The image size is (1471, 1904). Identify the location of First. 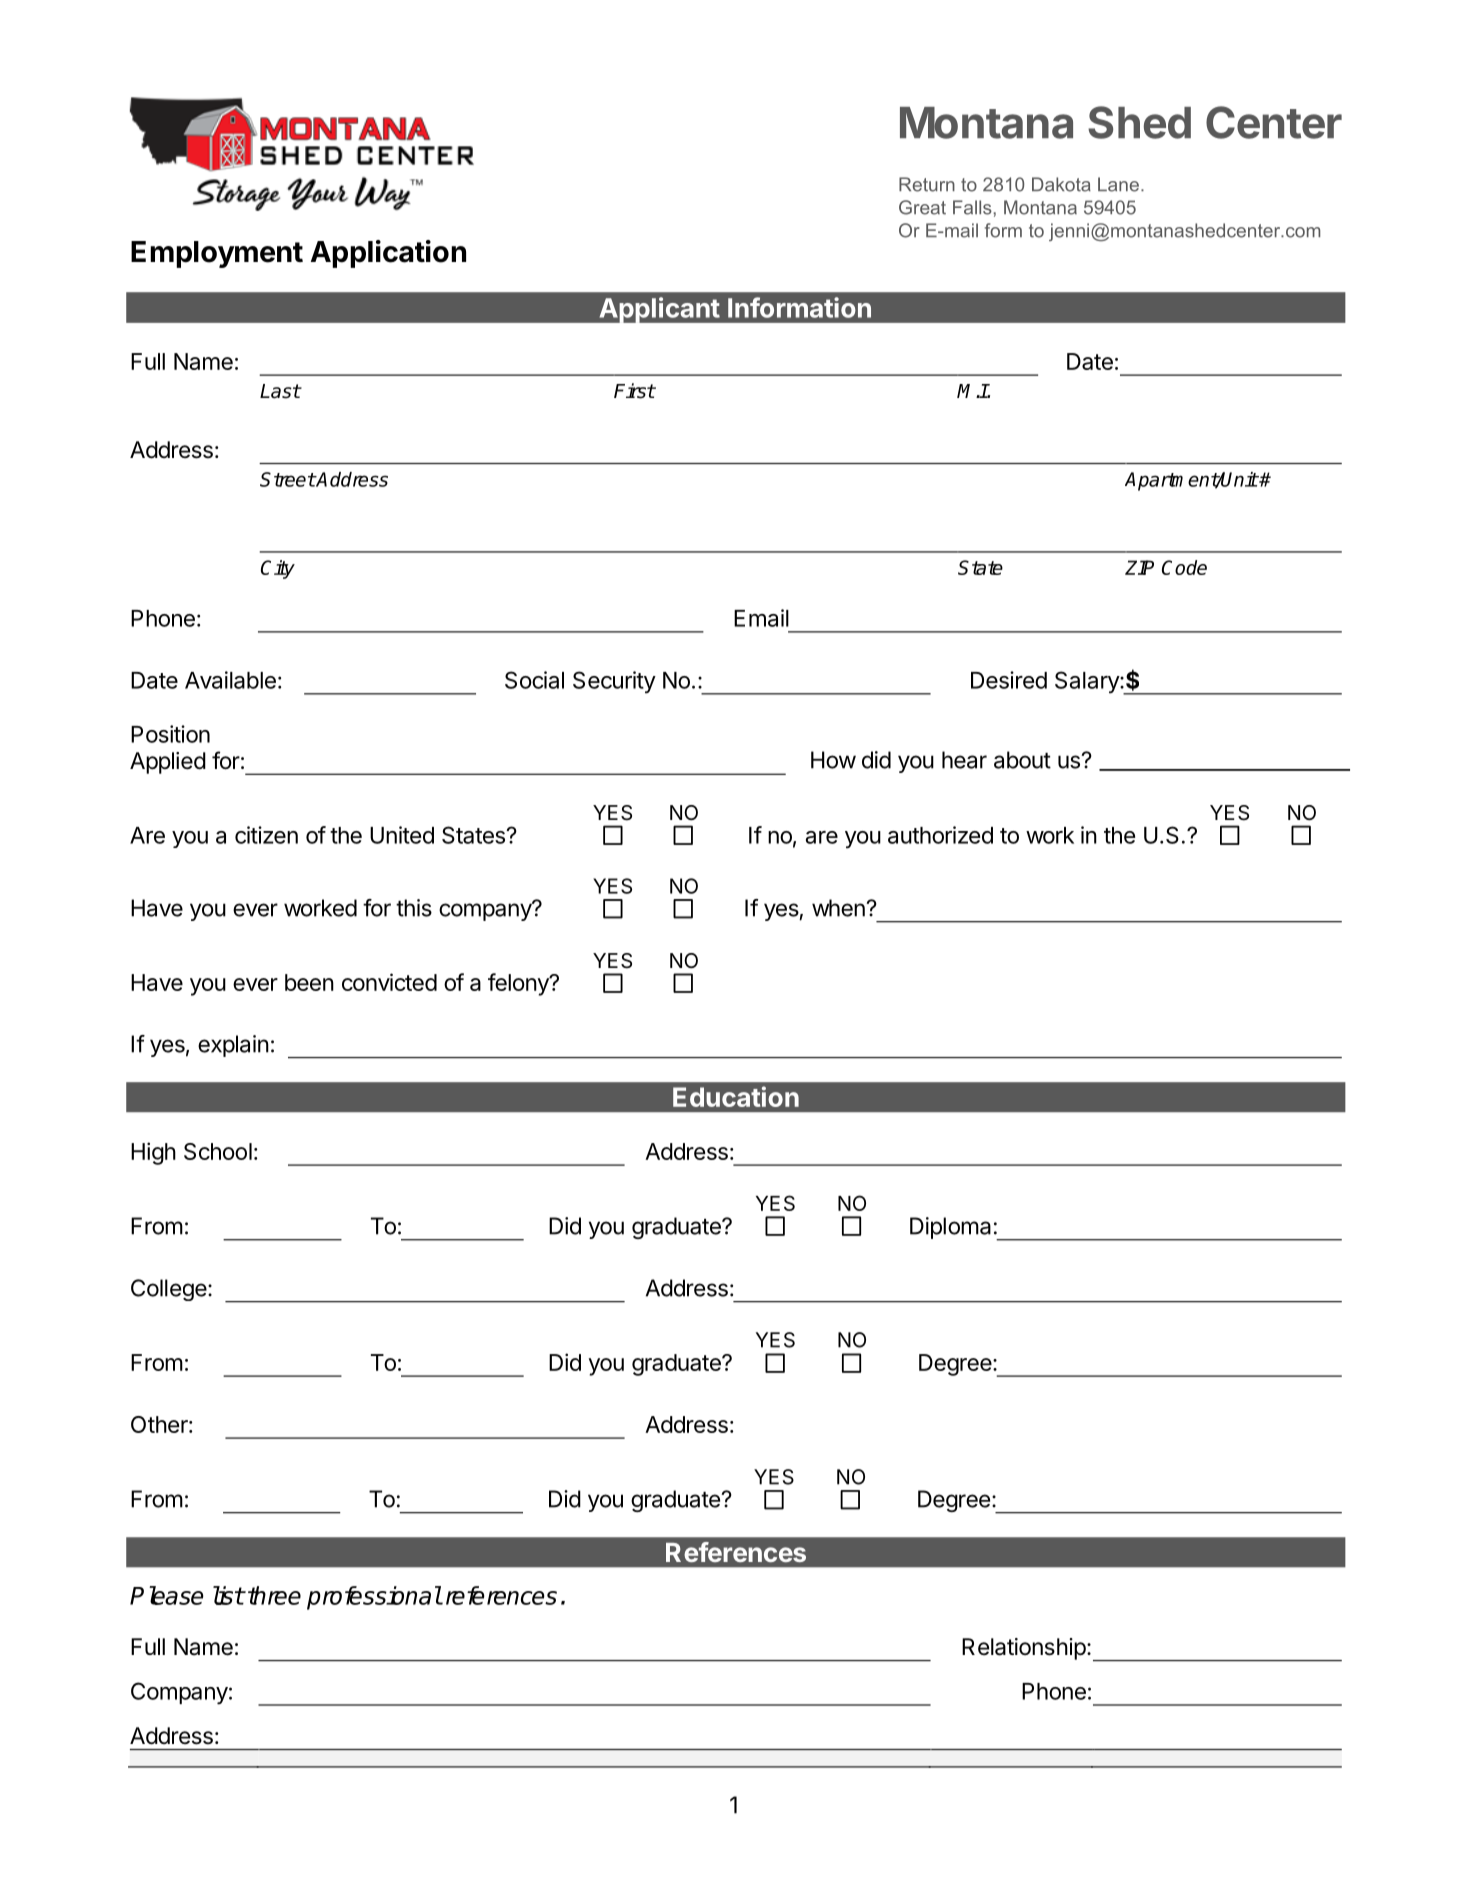
(634, 391).
